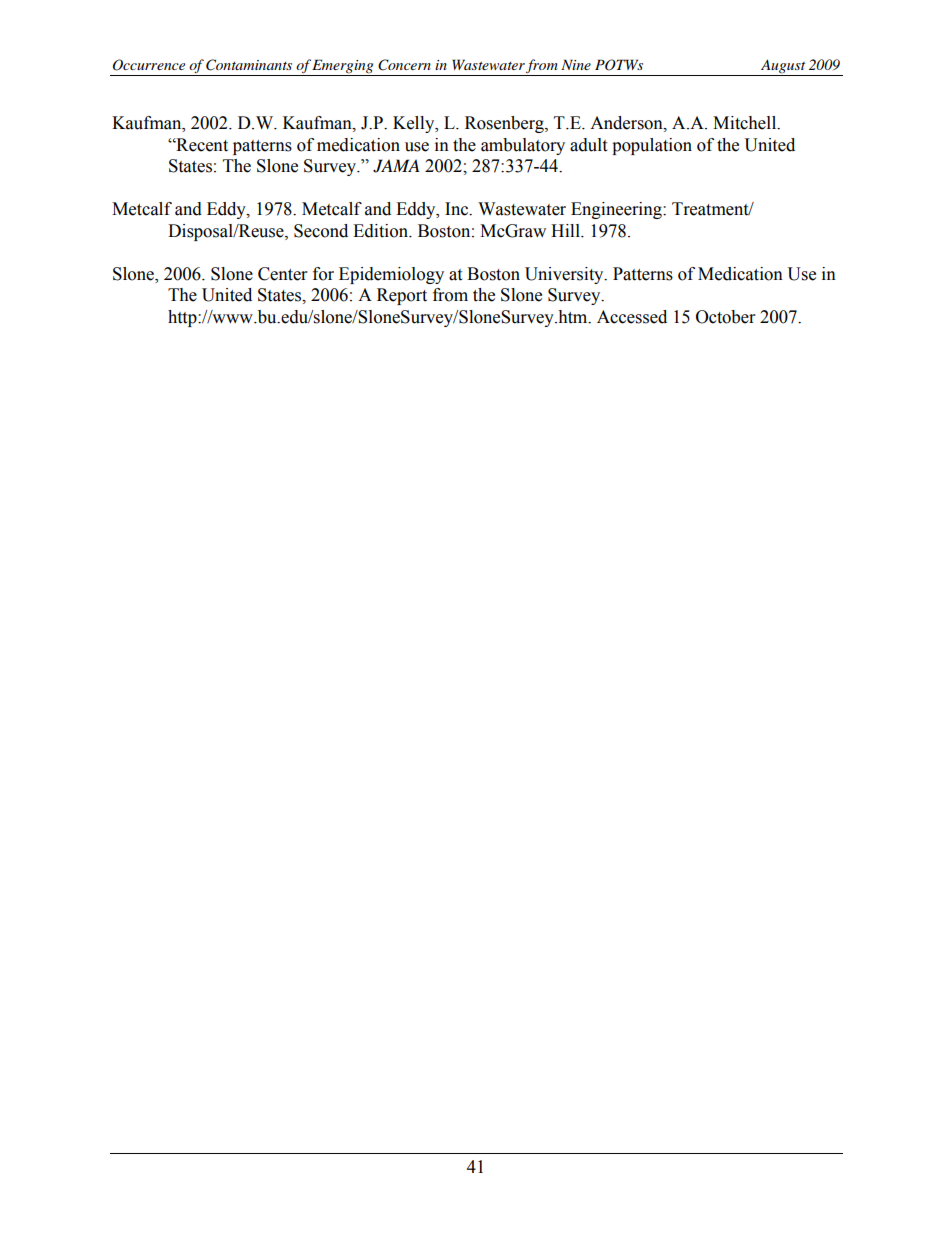 The height and width of the screenshot is (1233, 952). I want to click on Report, so click(402, 296).
